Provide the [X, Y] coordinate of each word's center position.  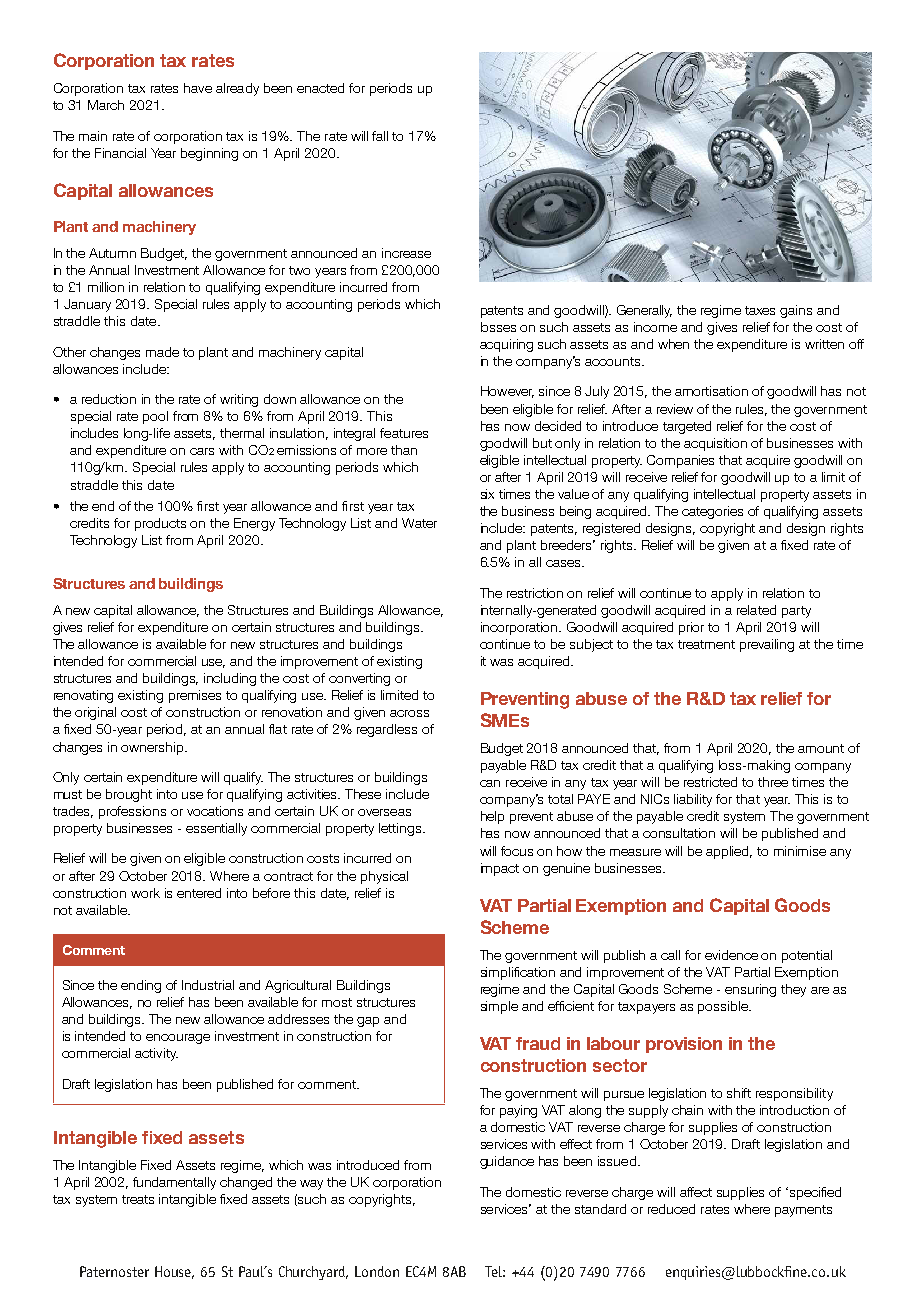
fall [380, 136]
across [409, 713]
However [507, 392]
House [174, 1272]
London [377, 1271]
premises [195, 696]
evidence [731, 955]
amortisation [711, 391]
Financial [120, 153]
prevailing [767, 645]
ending [141, 986]
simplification [518, 973]
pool [155, 417]
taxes [760, 310]
